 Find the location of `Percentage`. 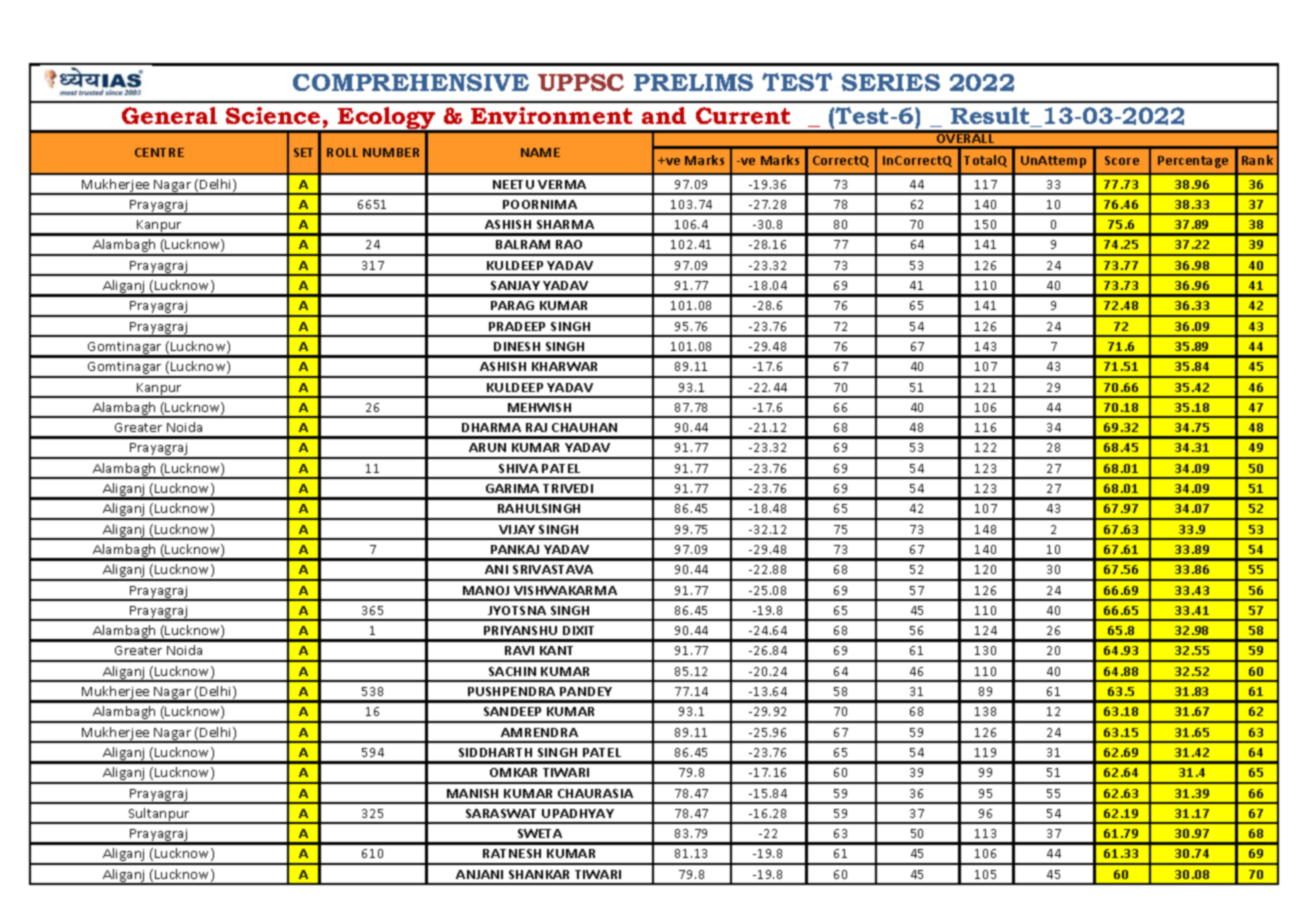

Percentage is located at coordinates (1193, 162).
